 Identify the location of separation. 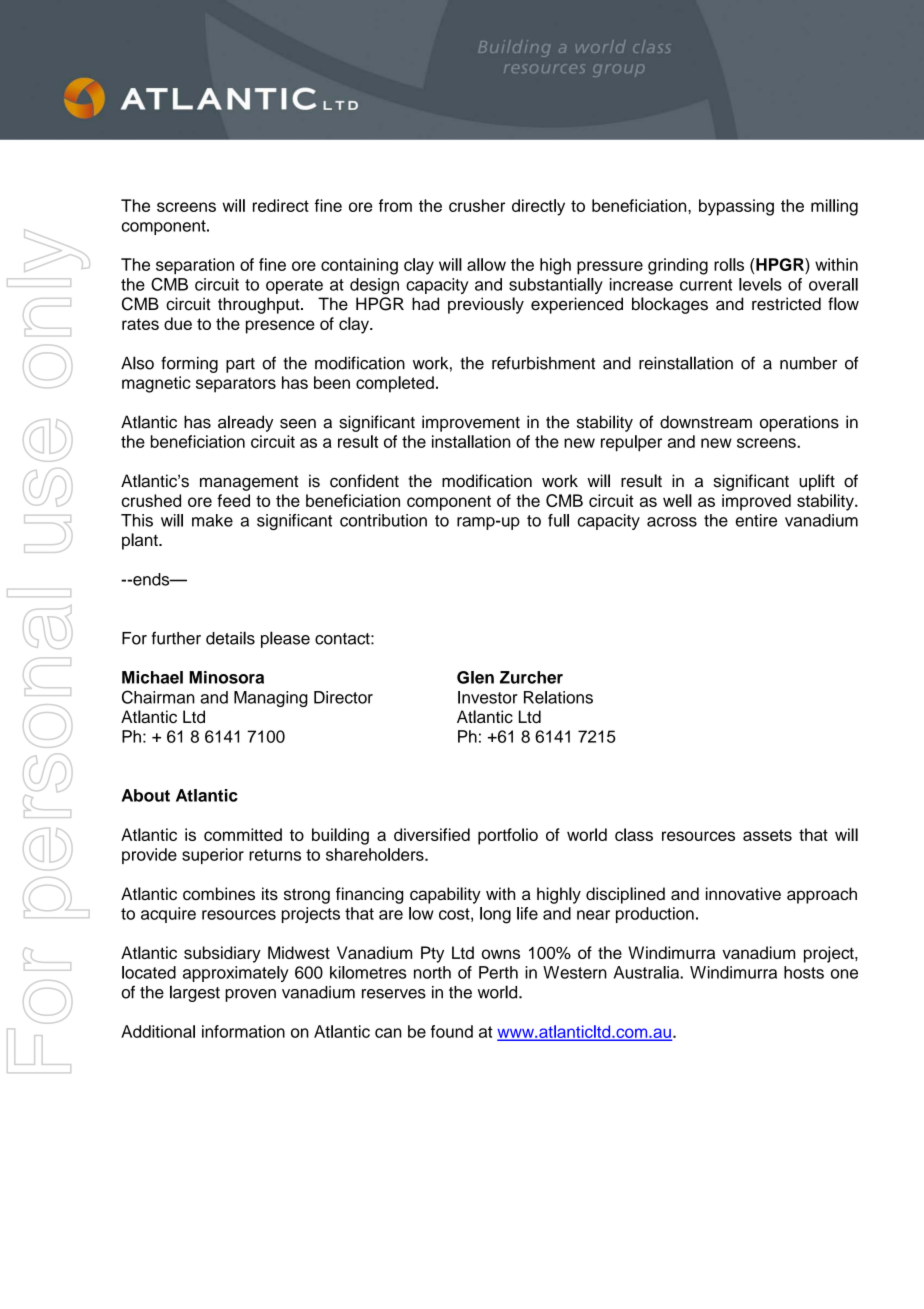
(195, 266).
